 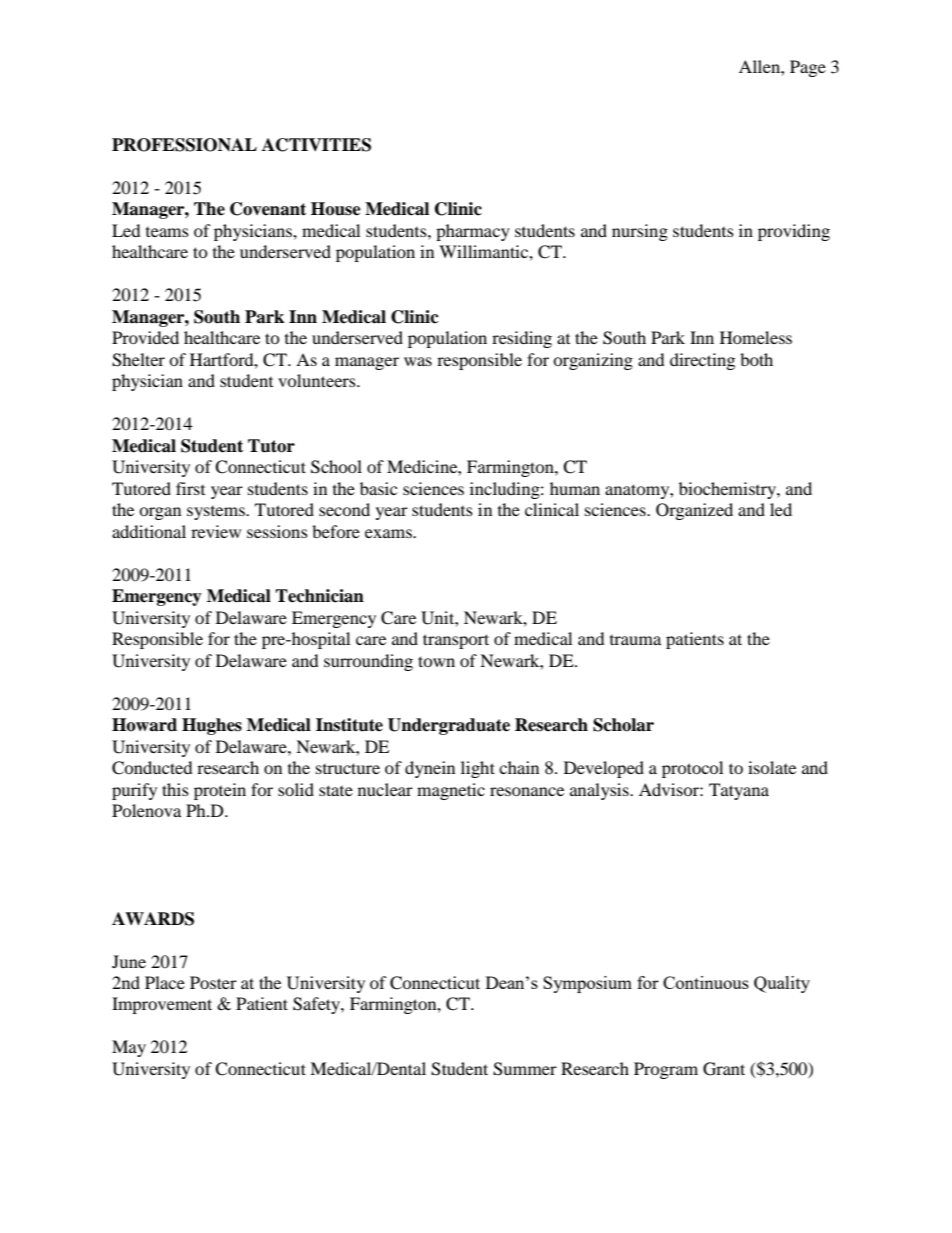 What do you see at coordinates (702, 361) in the document?
I see `directing` at bounding box center [702, 361].
